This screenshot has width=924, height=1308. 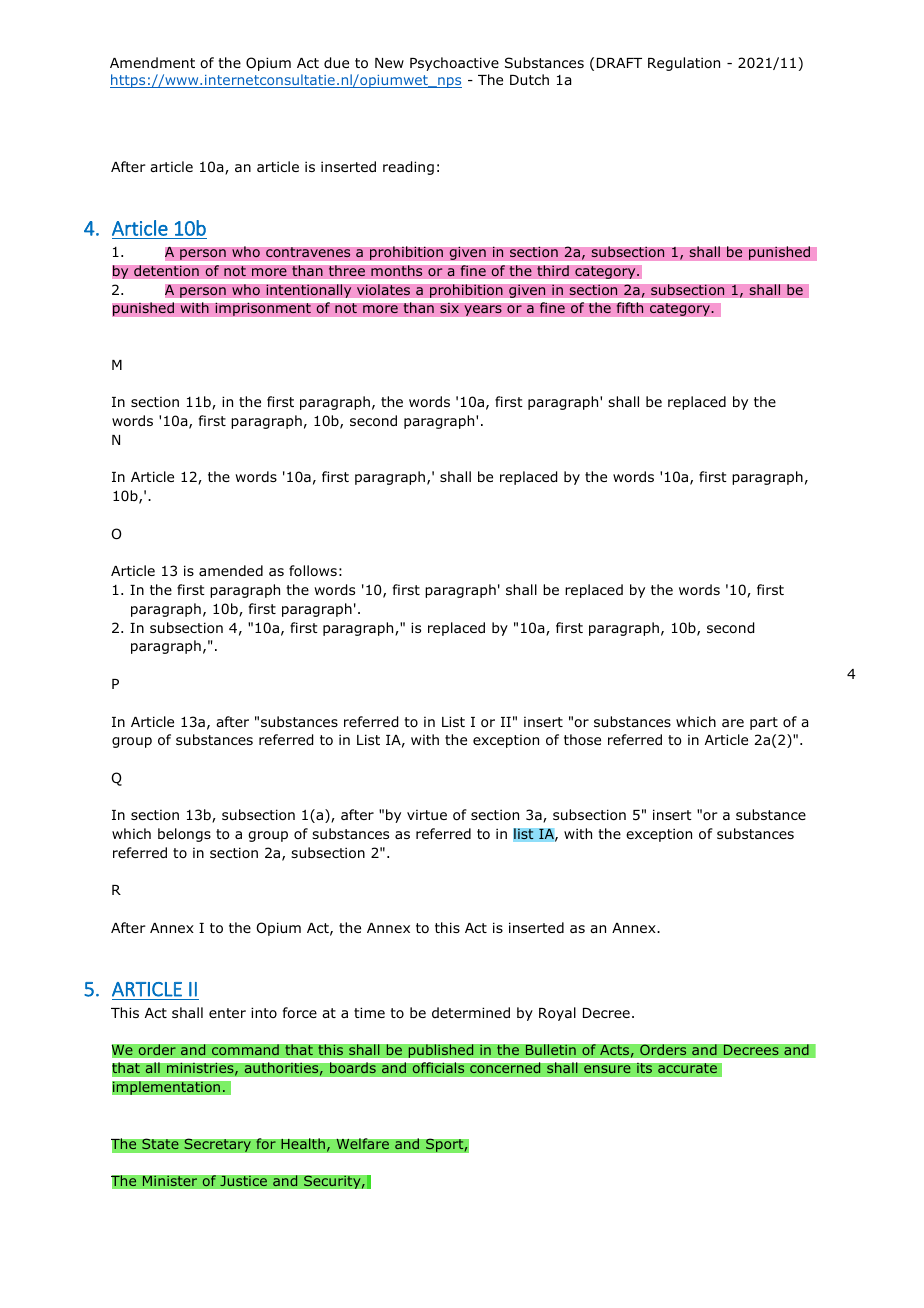 I want to click on part, so click(x=764, y=723).
